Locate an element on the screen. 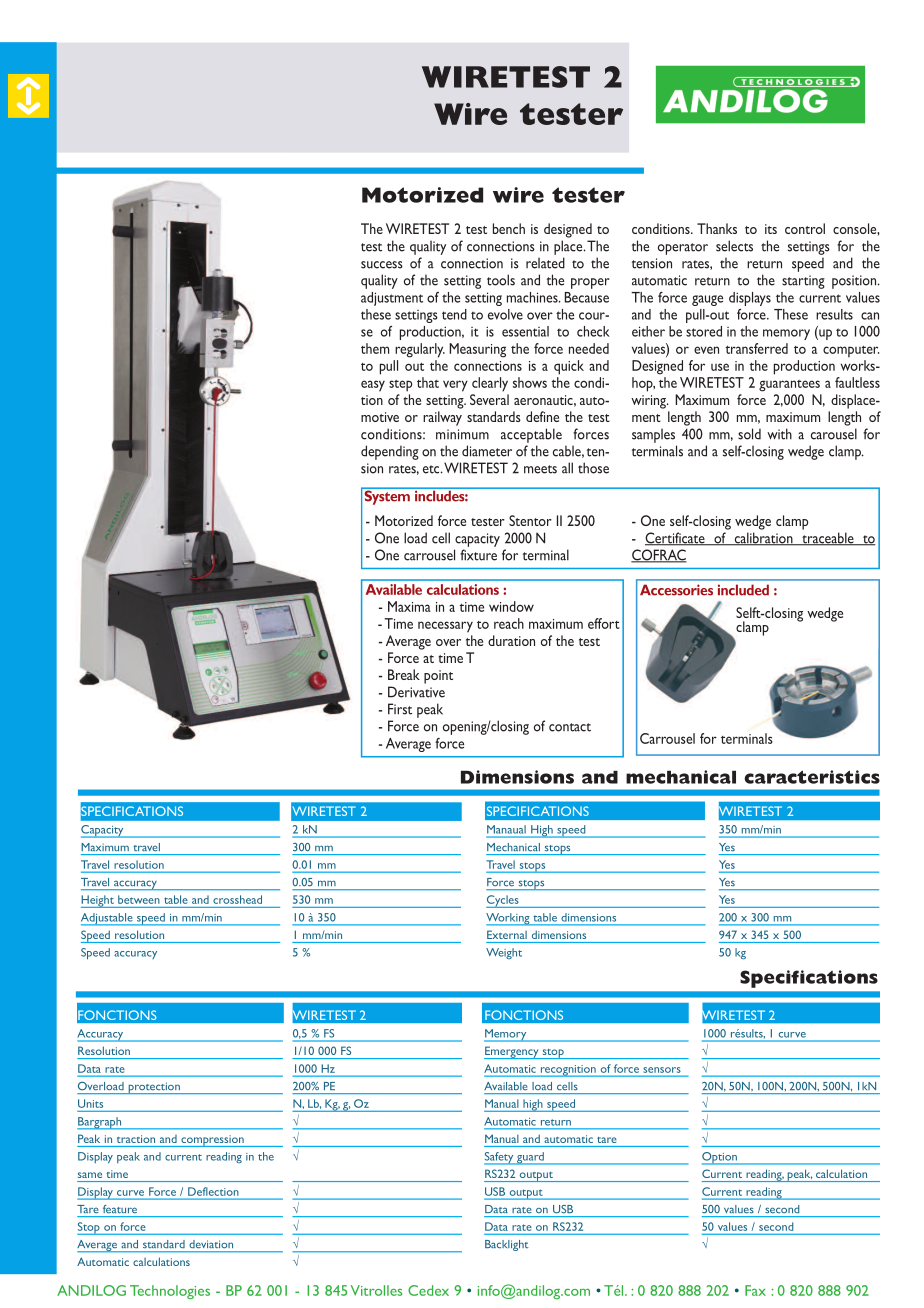 This screenshot has height=1308, width=924. with is located at coordinates (779, 434).
